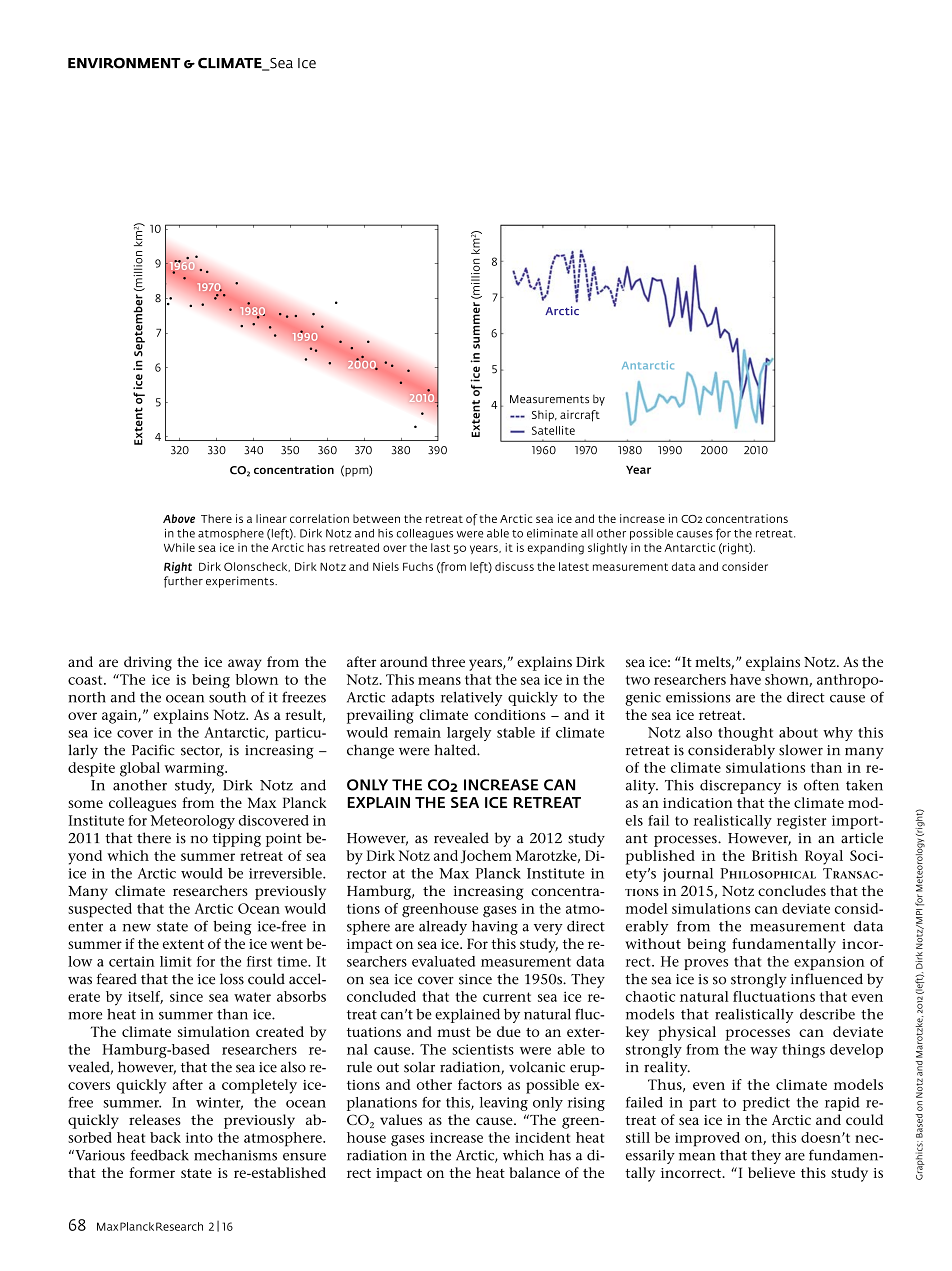  I want to click on ENVIRONMENT, so click(124, 63).
